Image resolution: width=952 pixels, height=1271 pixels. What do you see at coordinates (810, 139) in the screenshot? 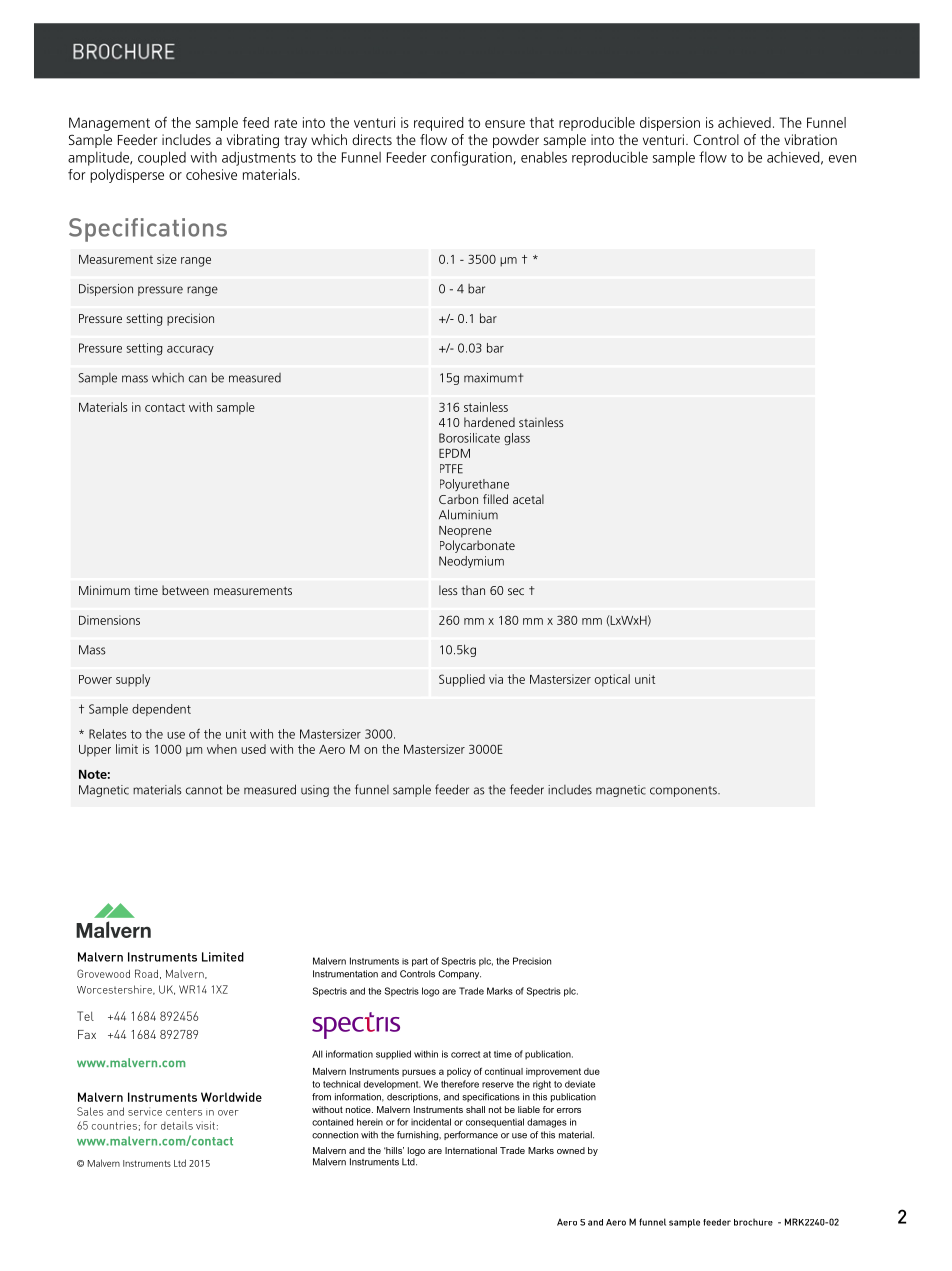
I see `vibration` at bounding box center [810, 139].
